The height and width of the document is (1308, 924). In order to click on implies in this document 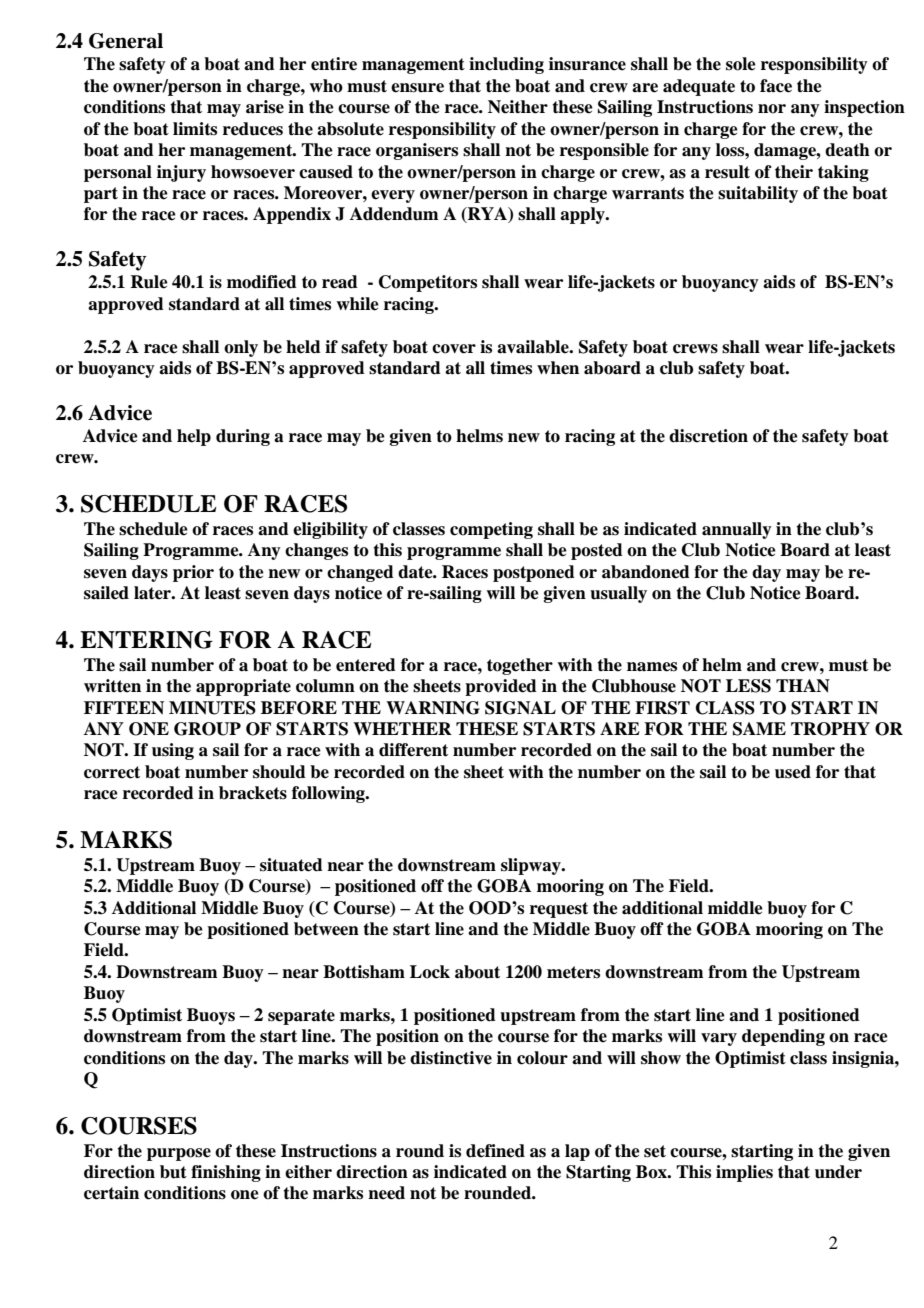, I will do `click(744, 1173)`.
